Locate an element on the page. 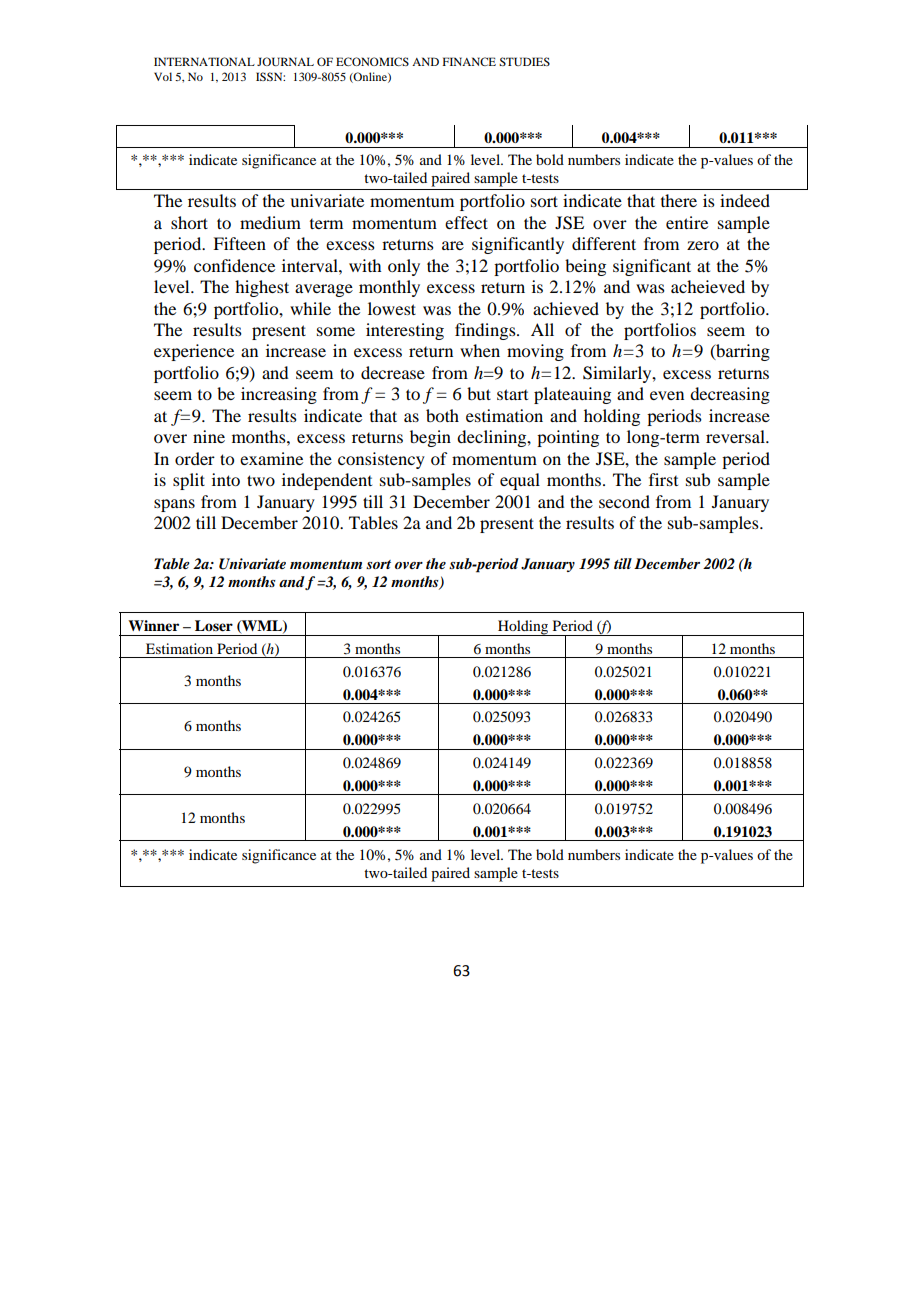 The height and width of the document is (1308, 924). second is located at coordinates (624, 501).
